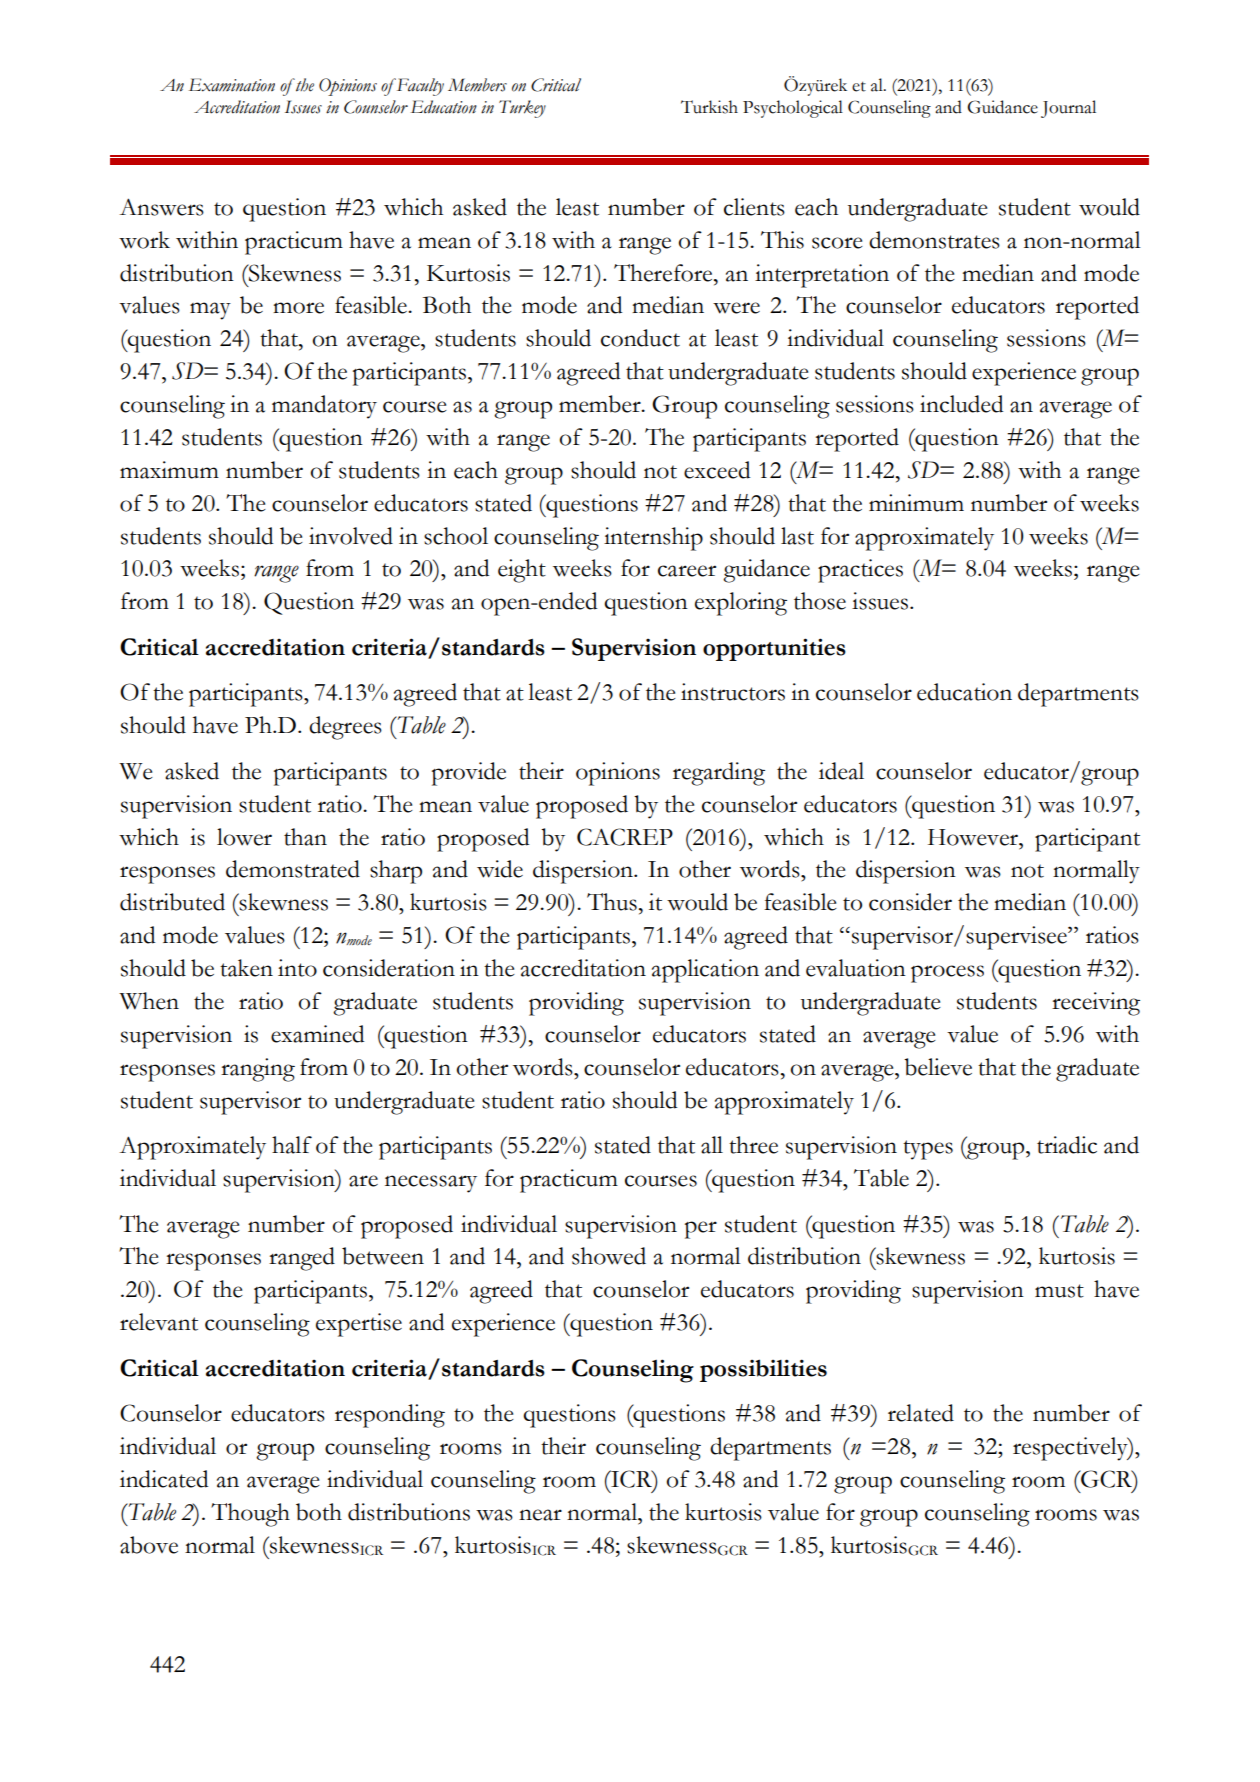 Image resolution: width=1260 pixels, height=1782 pixels. I want to click on Turkish, so click(709, 107).
